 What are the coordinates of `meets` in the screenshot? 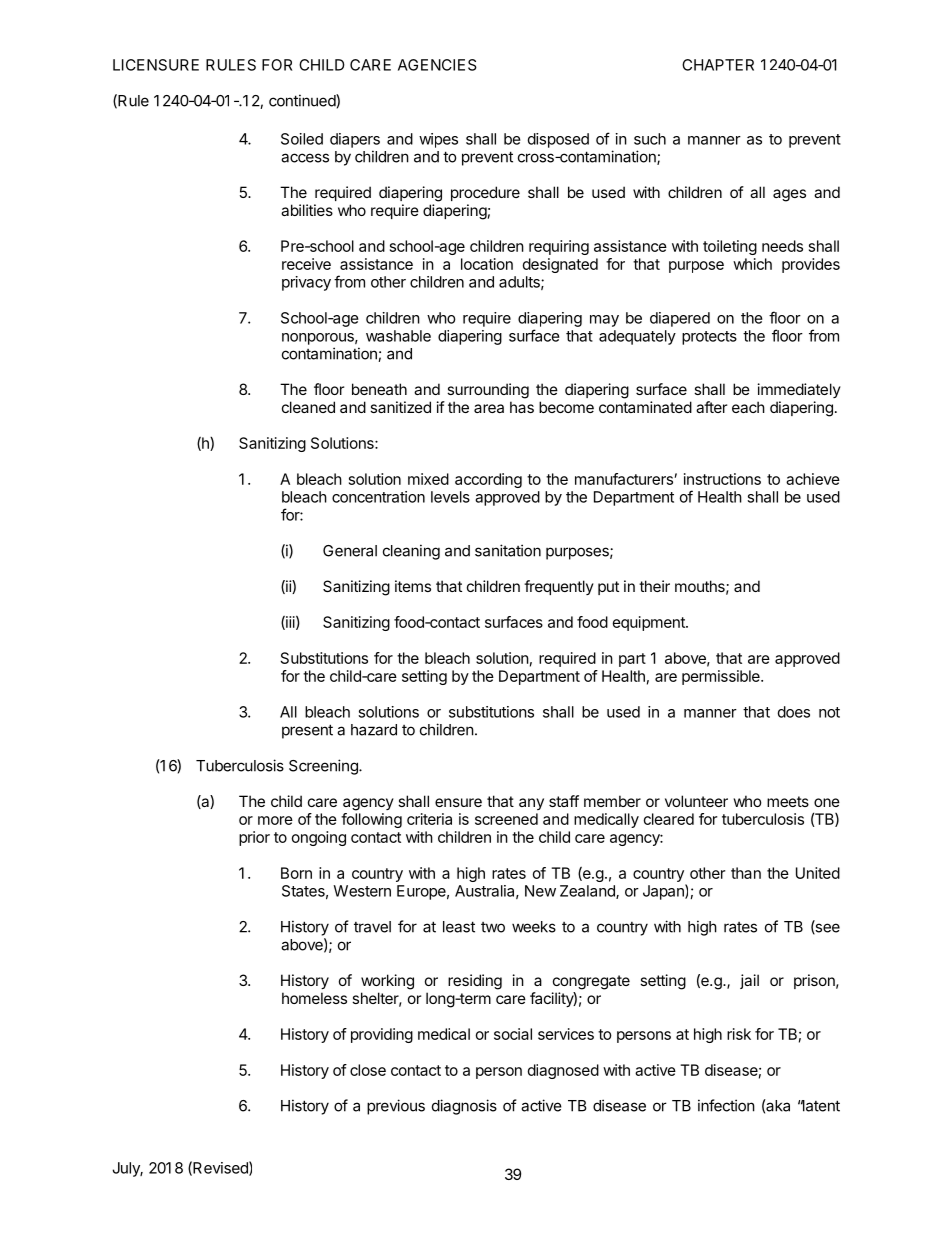 It's located at (788, 801).
